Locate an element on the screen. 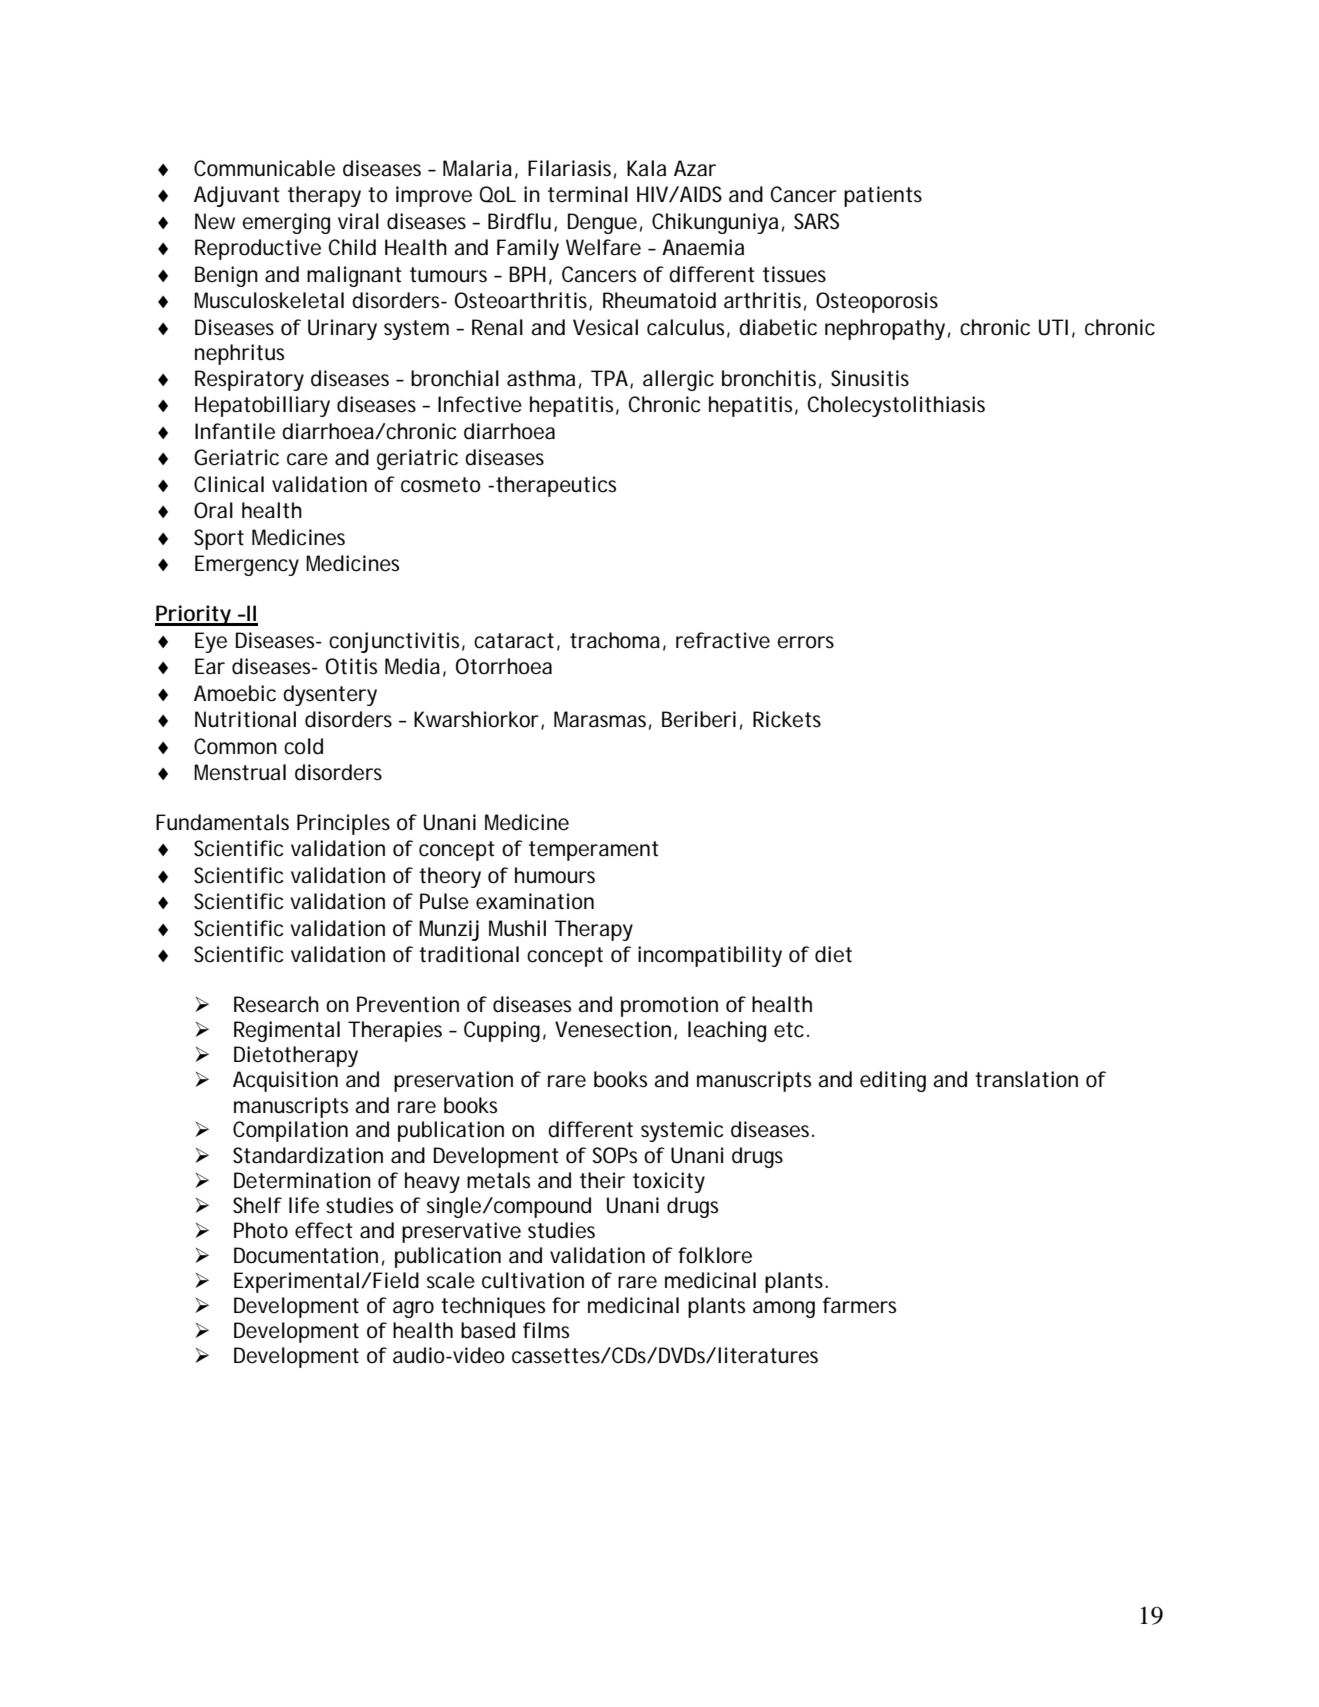  emerging is located at coordinates (286, 223).
